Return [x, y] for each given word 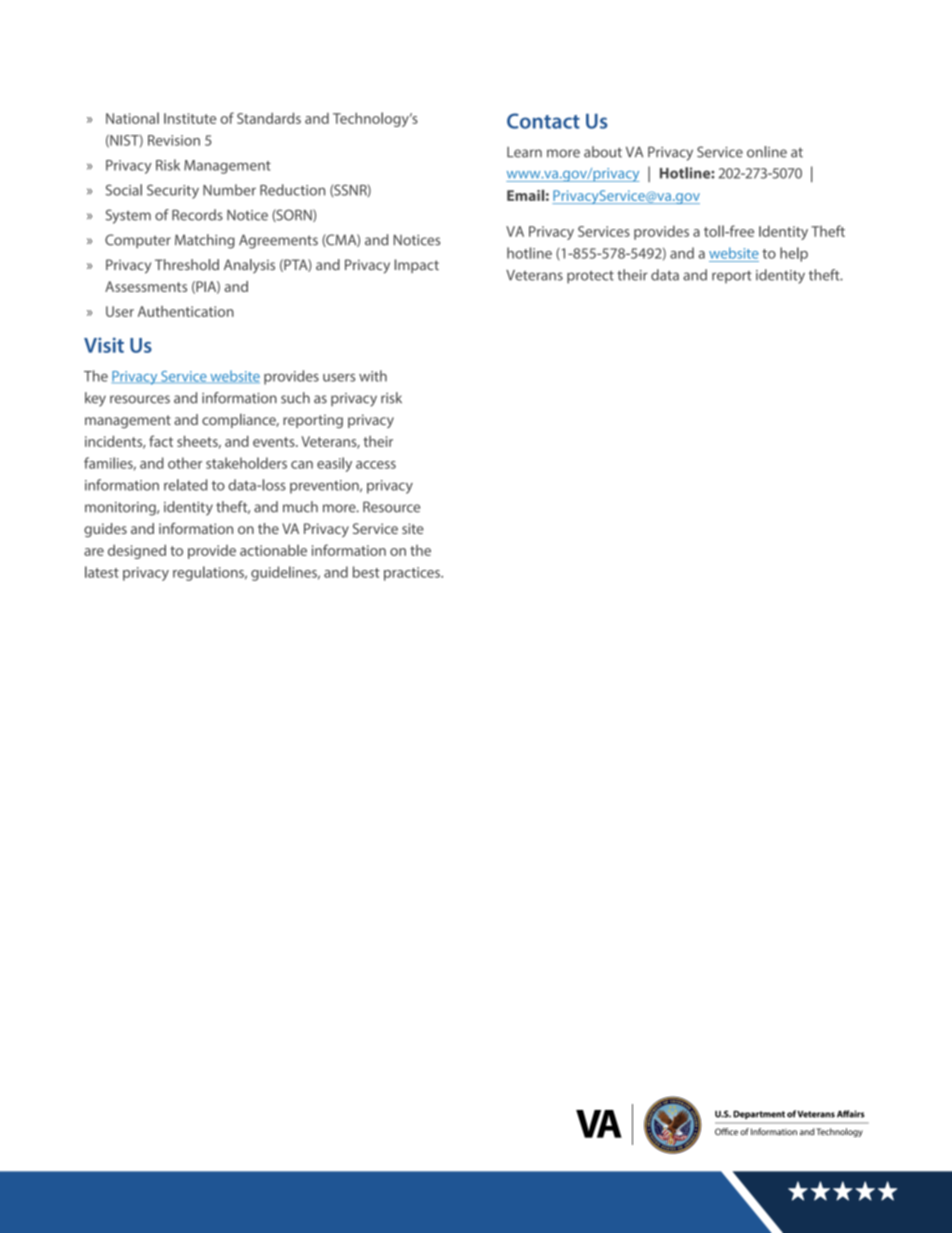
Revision [174, 140]
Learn [524, 152]
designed [137, 551]
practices [413, 574]
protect [590, 277]
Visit [104, 345]
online [767, 152]
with [373, 376]
